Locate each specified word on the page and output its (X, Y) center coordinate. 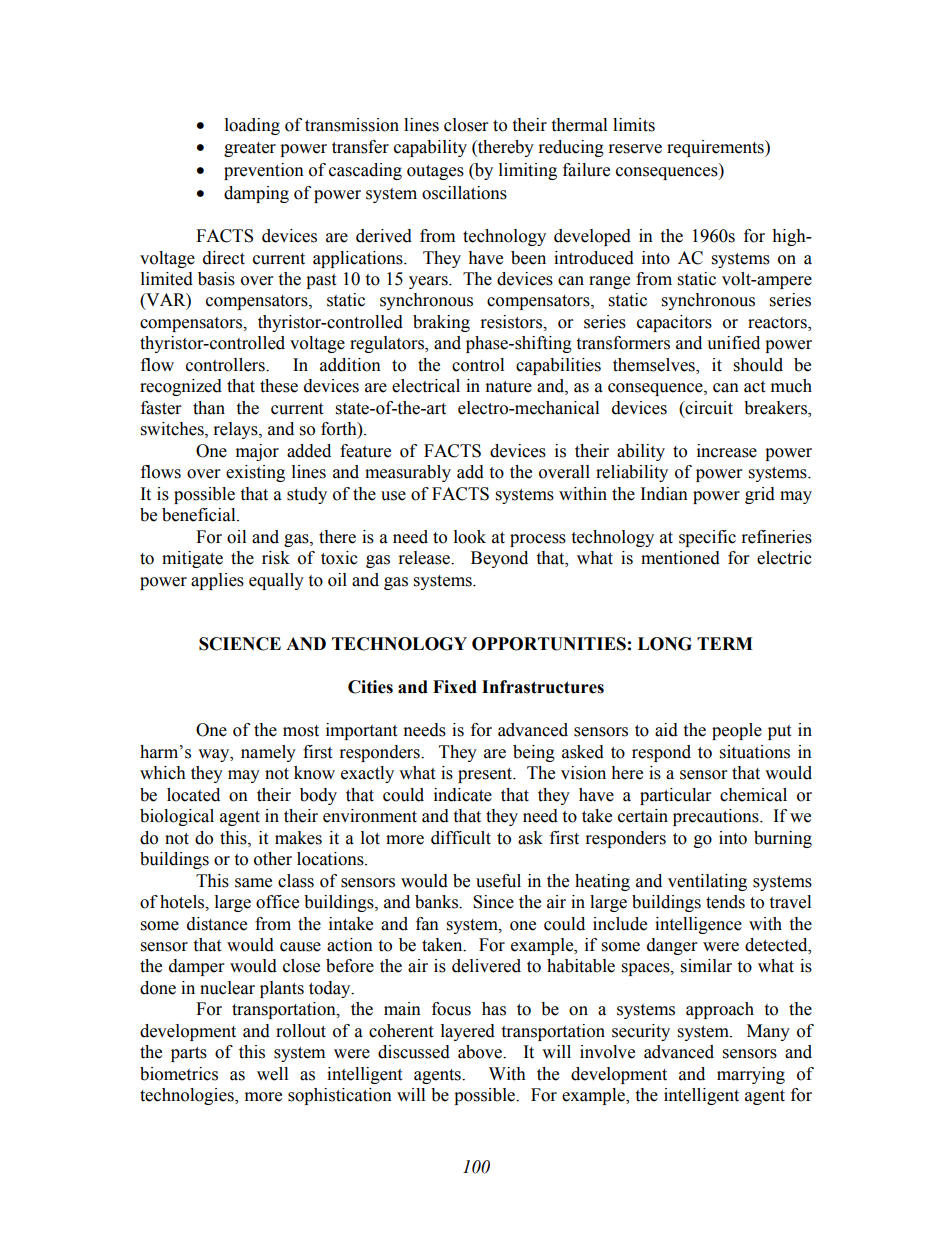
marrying (751, 1075)
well (272, 1074)
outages (435, 172)
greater (250, 149)
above (481, 1052)
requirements (716, 148)
